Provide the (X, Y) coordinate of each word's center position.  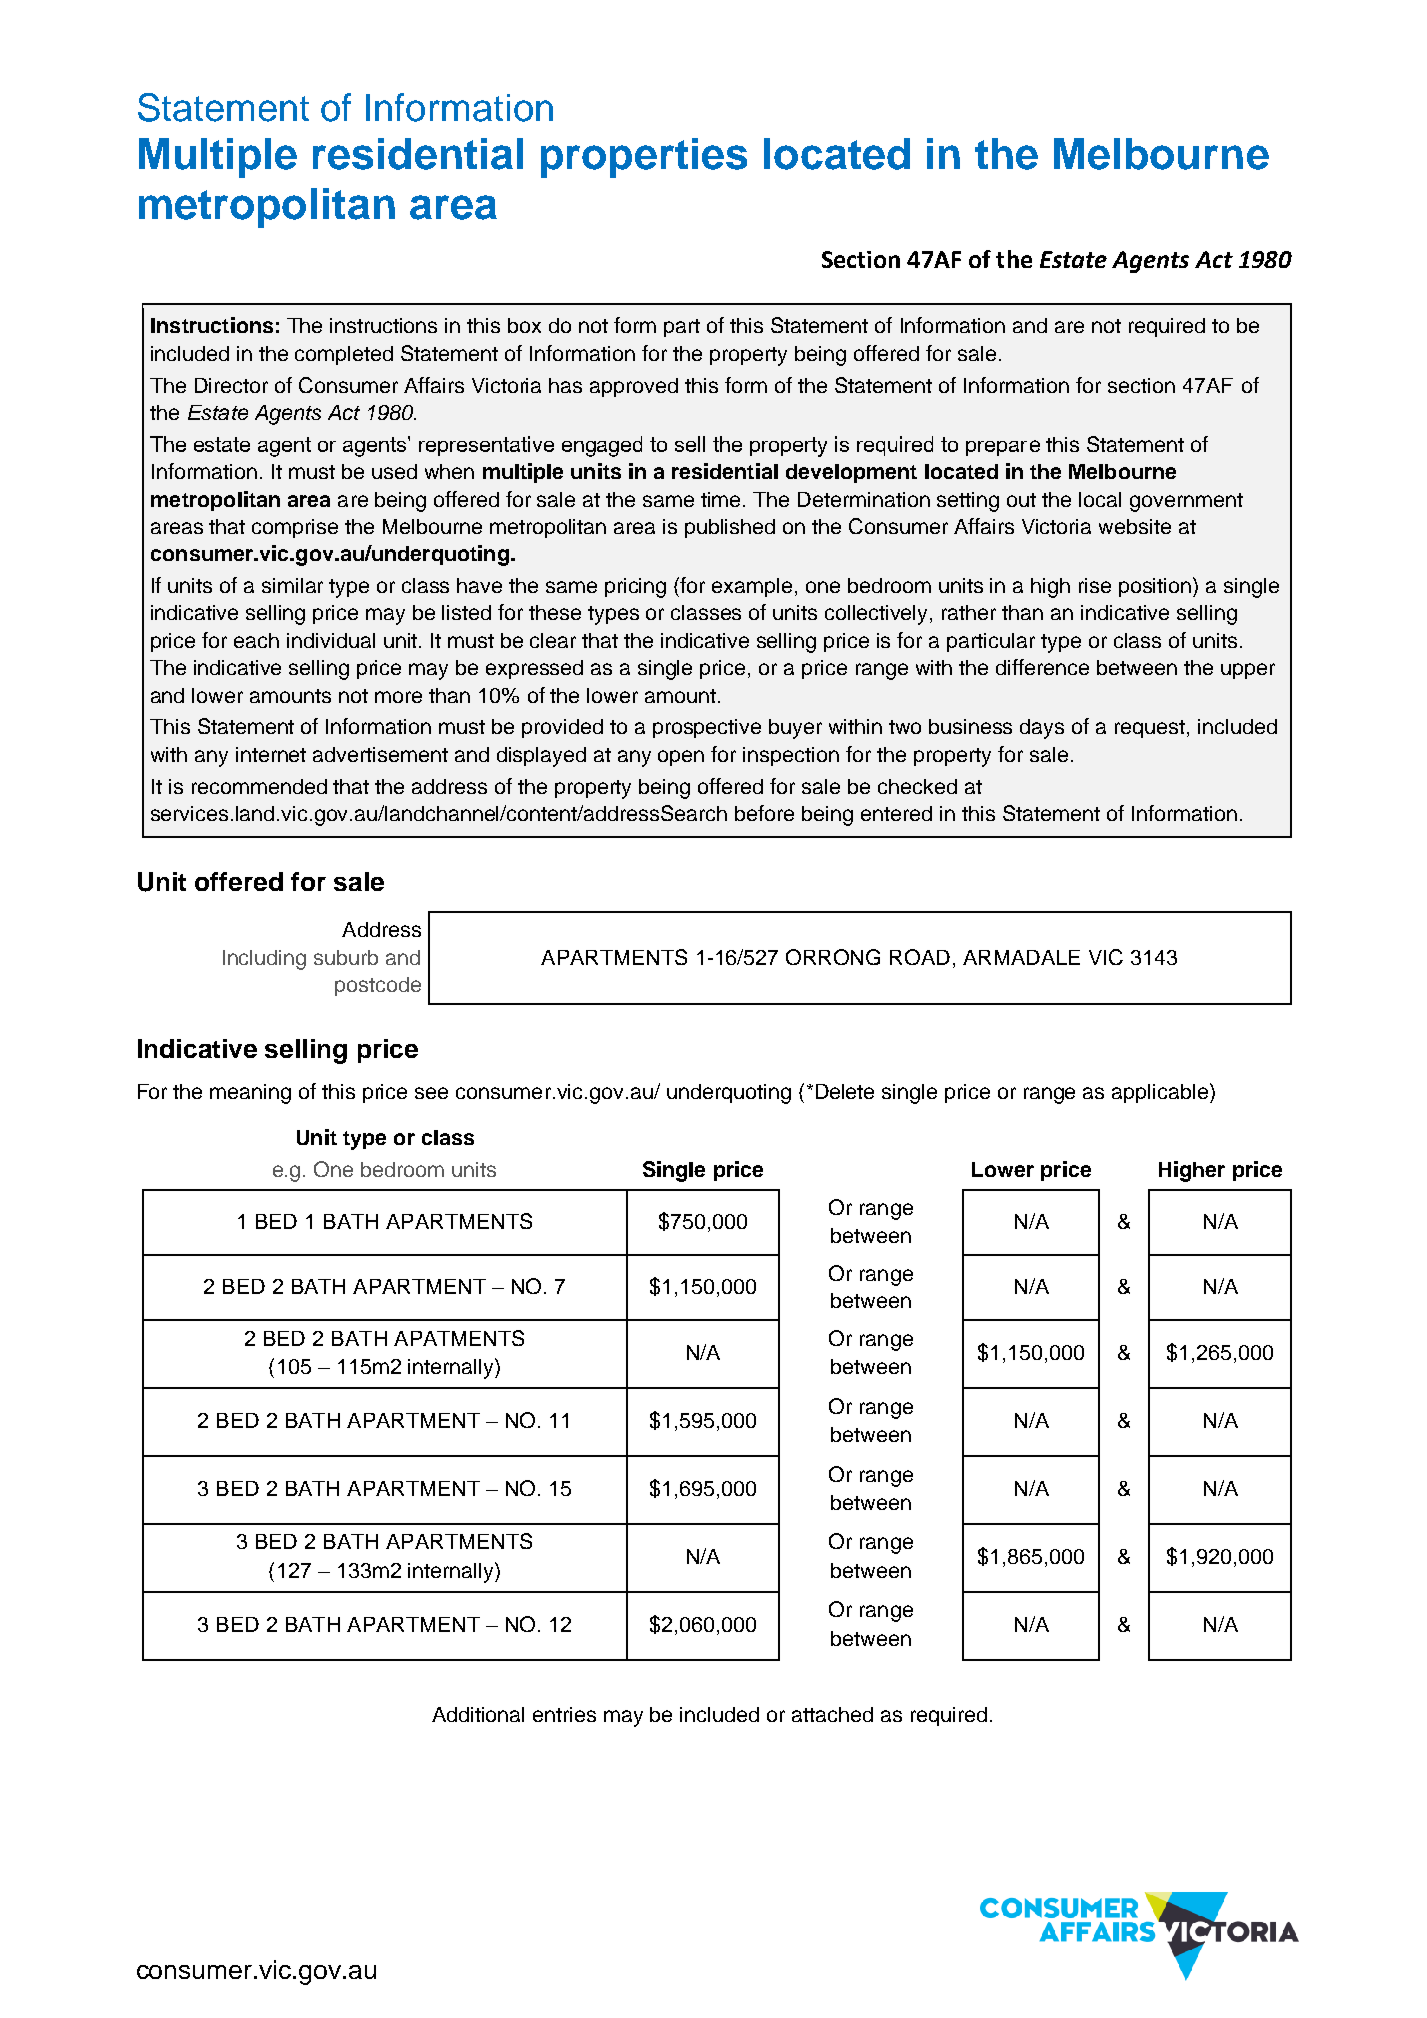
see (431, 1093)
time (722, 499)
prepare (1003, 448)
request (1151, 729)
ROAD (920, 957)
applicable (1161, 1093)
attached (832, 1714)
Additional (478, 1714)
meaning (250, 1094)
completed (344, 355)
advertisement (380, 754)
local (1100, 499)
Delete (845, 1091)
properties (644, 158)
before (764, 813)
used (394, 471)
